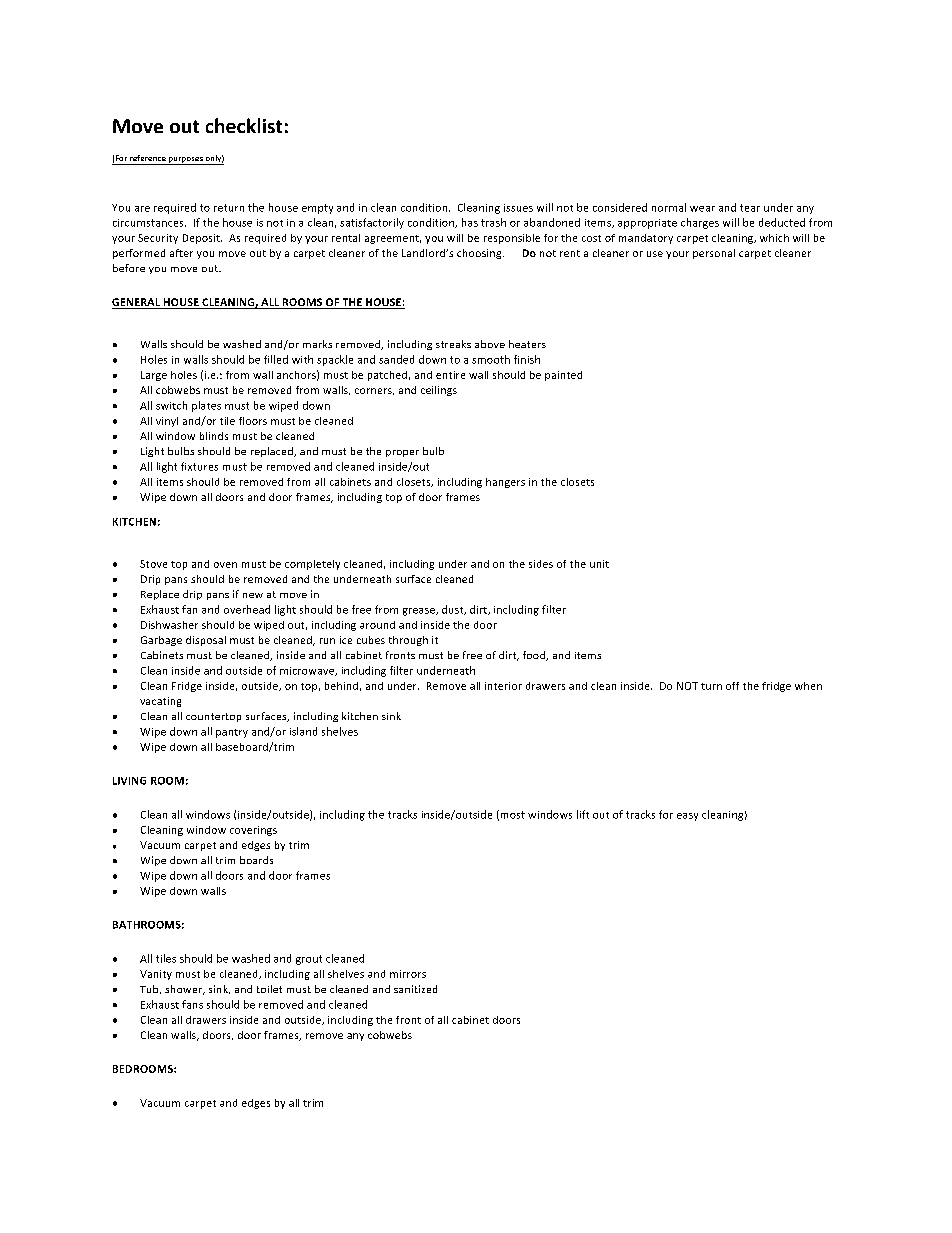 This image has width=952, height=1233. What do you see at coordinates (518, 208) in the image?
I see `issues` at bounding box center [518, 208].
